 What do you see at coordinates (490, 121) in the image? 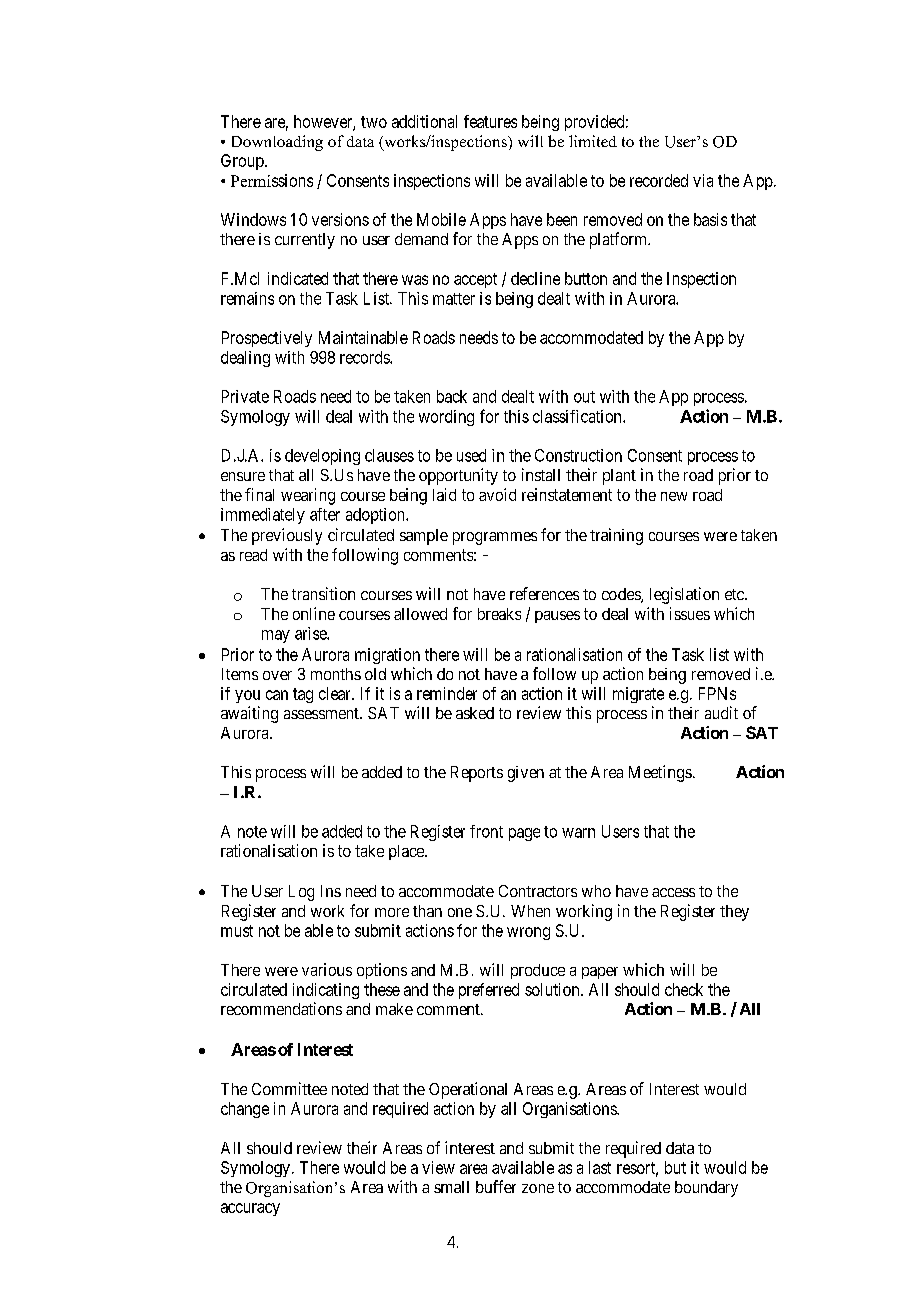
I see `features` at bounding box center [490, 121].
